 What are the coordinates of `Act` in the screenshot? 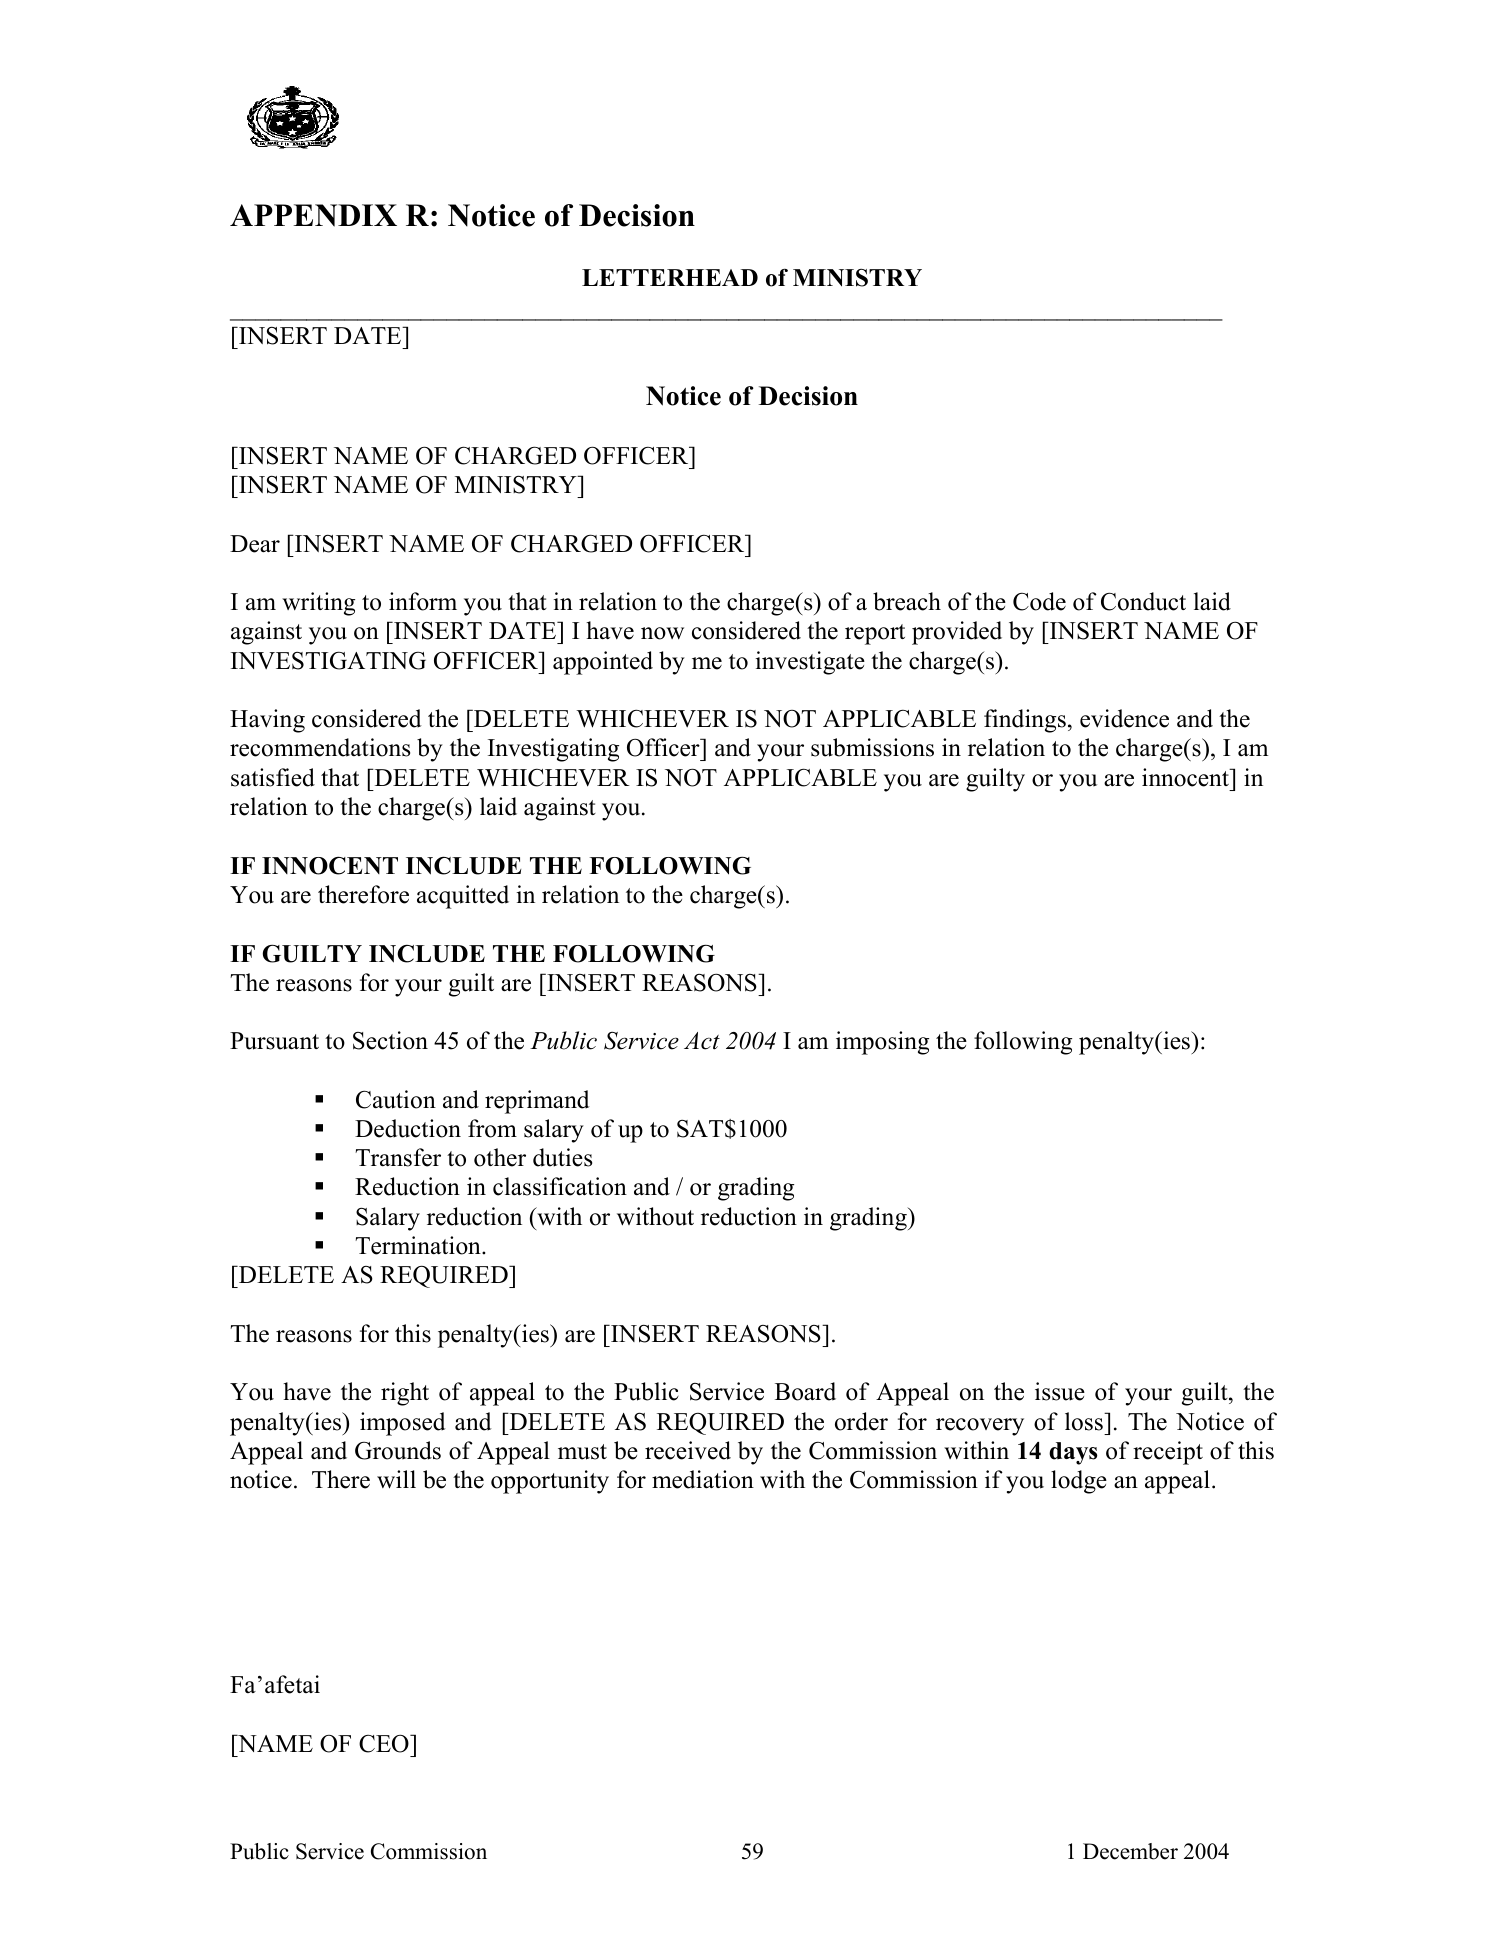 It's located at (702, 1041).
